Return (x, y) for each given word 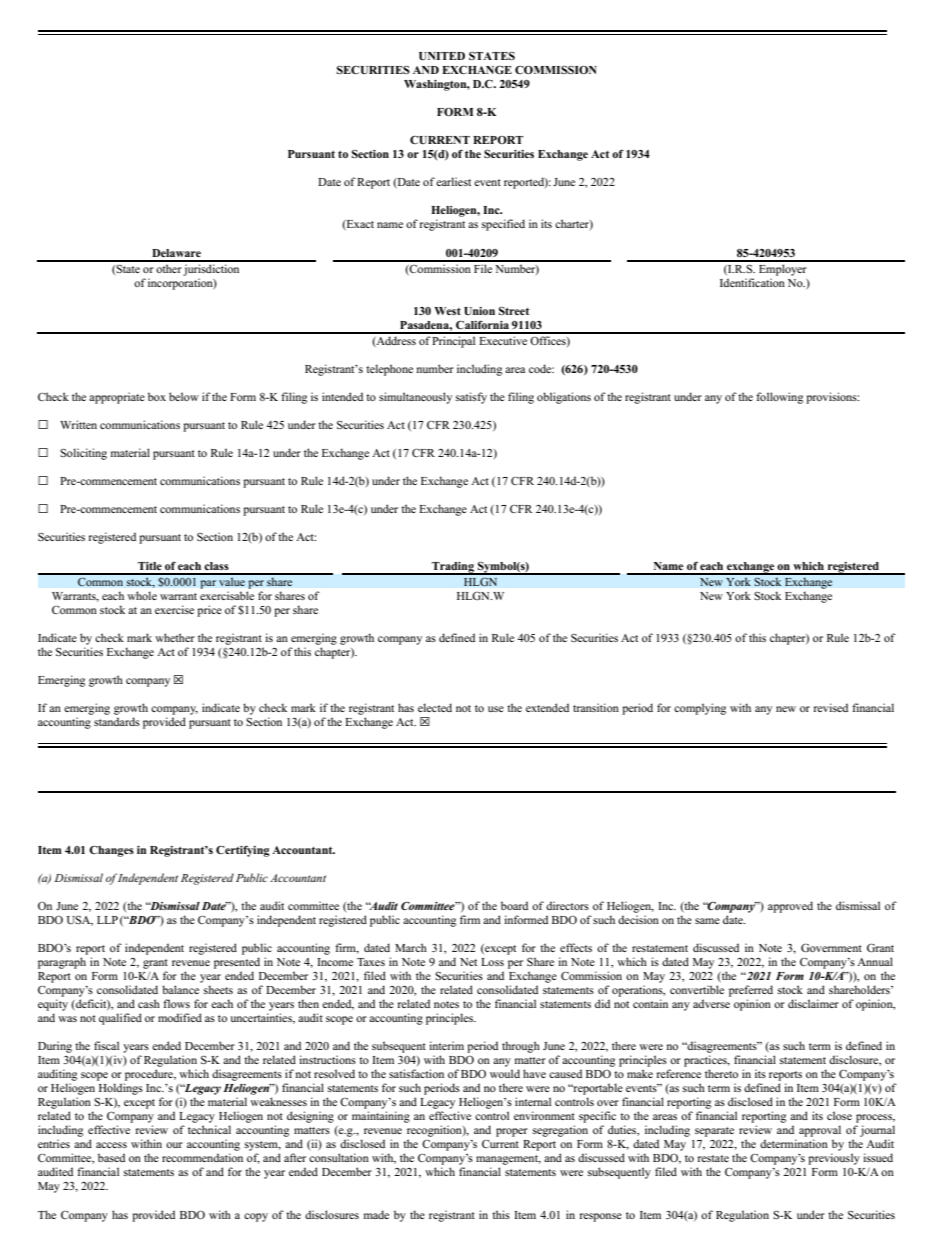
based (111, 1157)
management (508, 1161)
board (514, 905)
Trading (453, 568)
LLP (107, 920)
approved (790, 907)
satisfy (471, 398)
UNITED (442, 56)
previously (834, 1159)
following (779, 398)
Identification (752, 282)
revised (831, 707)
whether (175, 637)
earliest (453, 181)
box (157, 396)
